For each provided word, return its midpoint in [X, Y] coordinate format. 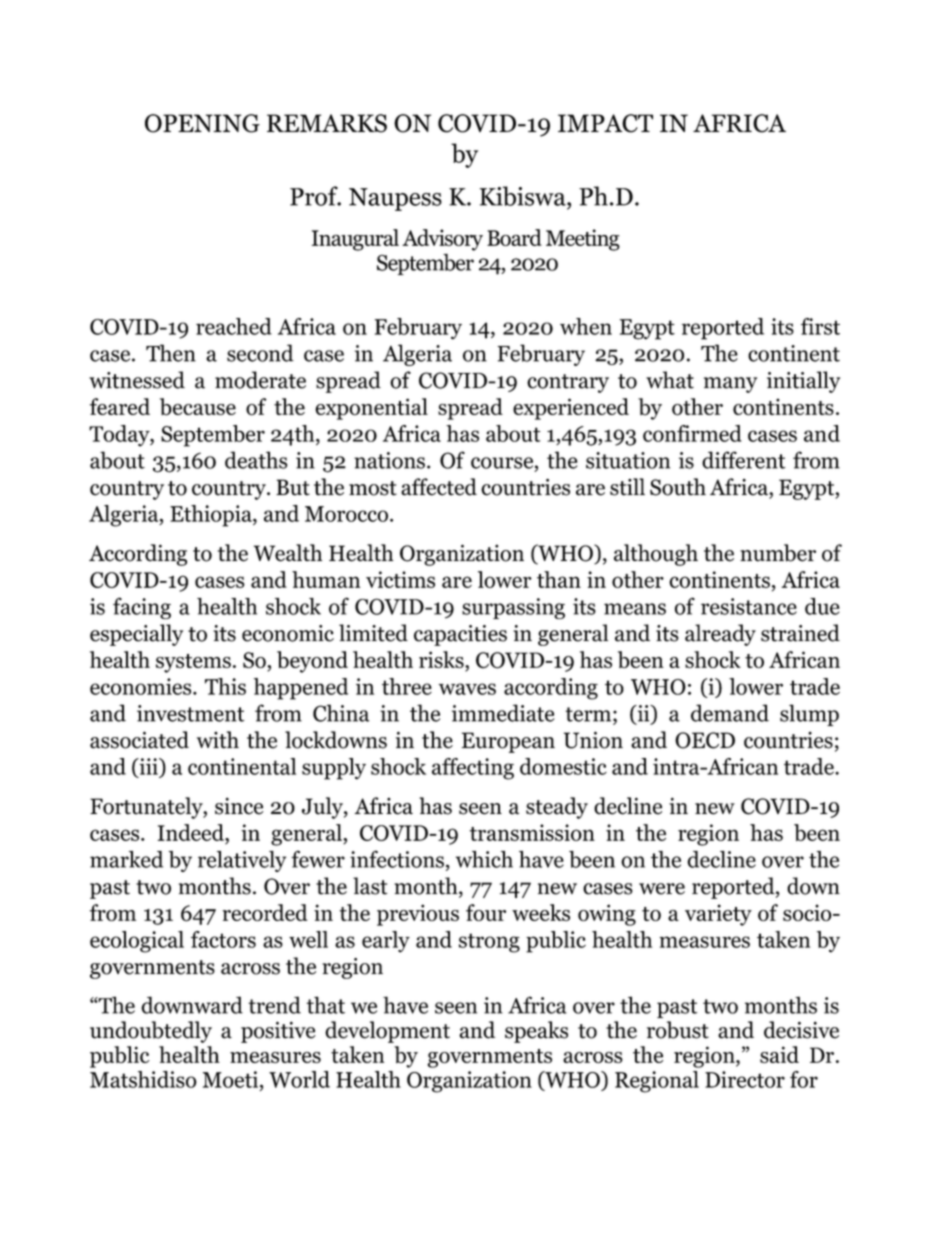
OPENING [202, 123]
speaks [536, 1032]
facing [142, 608]
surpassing [513, 608]
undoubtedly [151, 1032]
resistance [749, 606]
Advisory [442, 240]
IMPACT [605, 123]
